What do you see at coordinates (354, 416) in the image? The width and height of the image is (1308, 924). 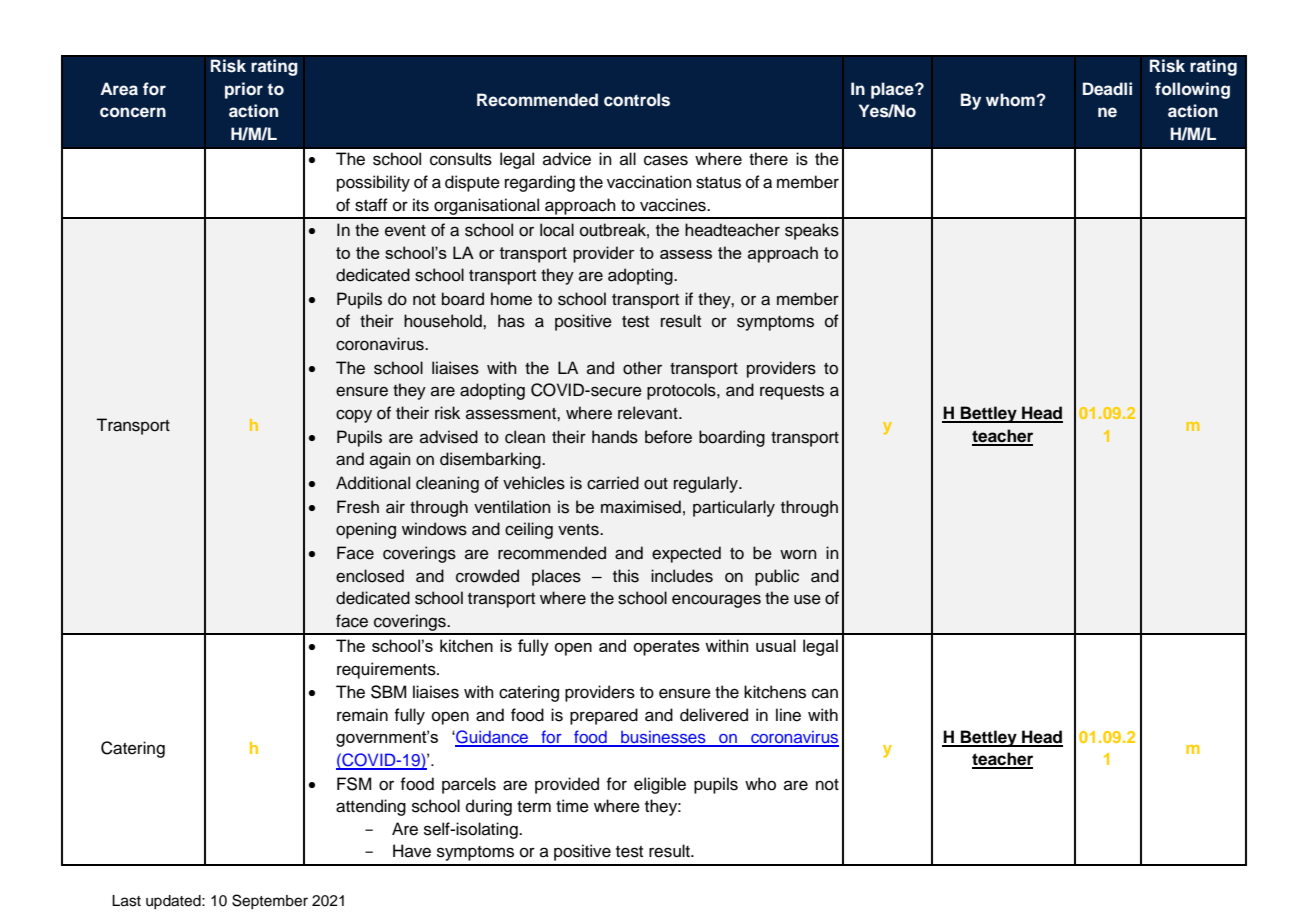 I see `copy` at bounding box center [354, 416].
